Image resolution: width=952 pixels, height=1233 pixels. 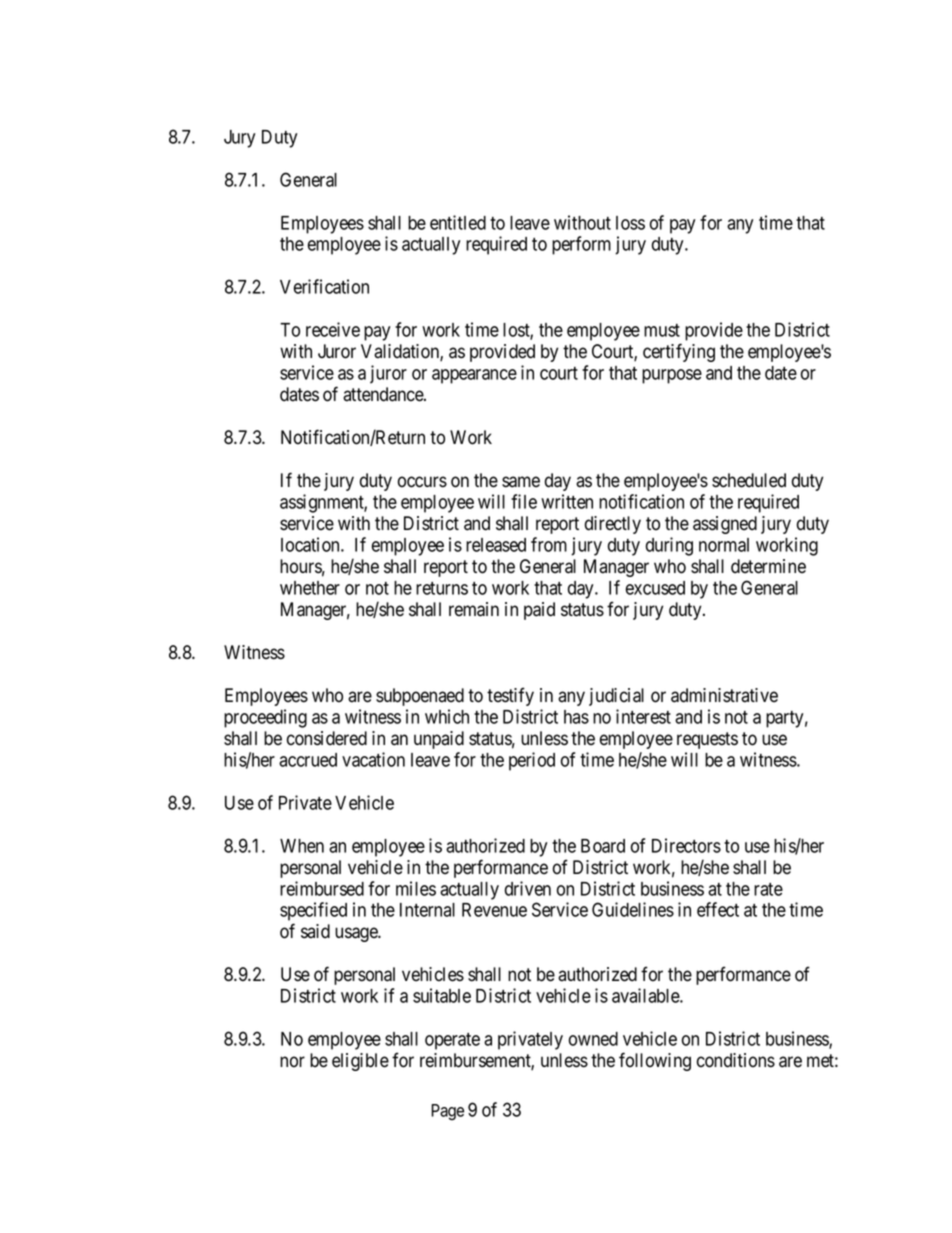 What do you see at coordinates (749, 480) in the screenshot?
I see `scheduled` at bounding box center [749, 480].
